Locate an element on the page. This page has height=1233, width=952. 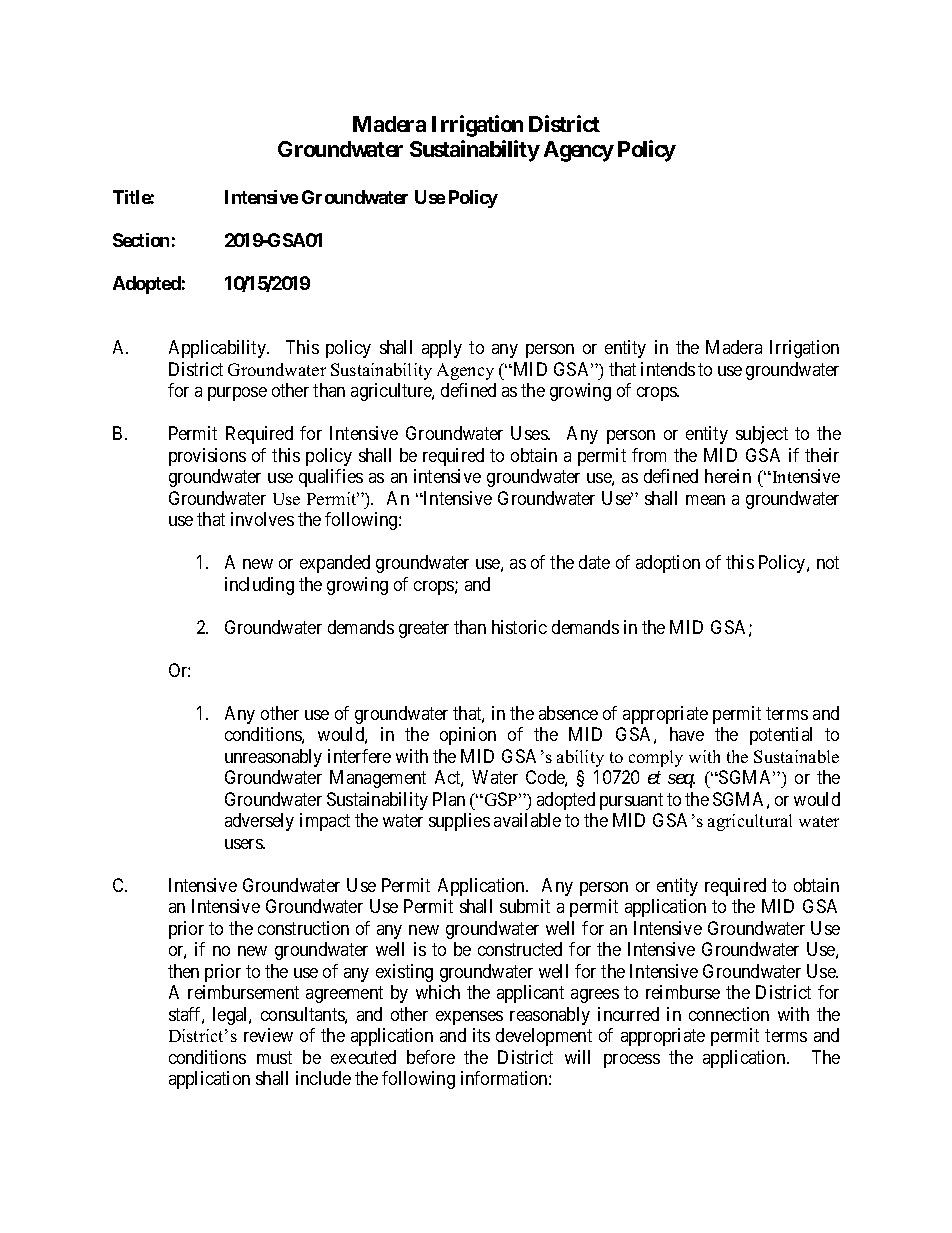
intends is located at coordinates (668, 369).
